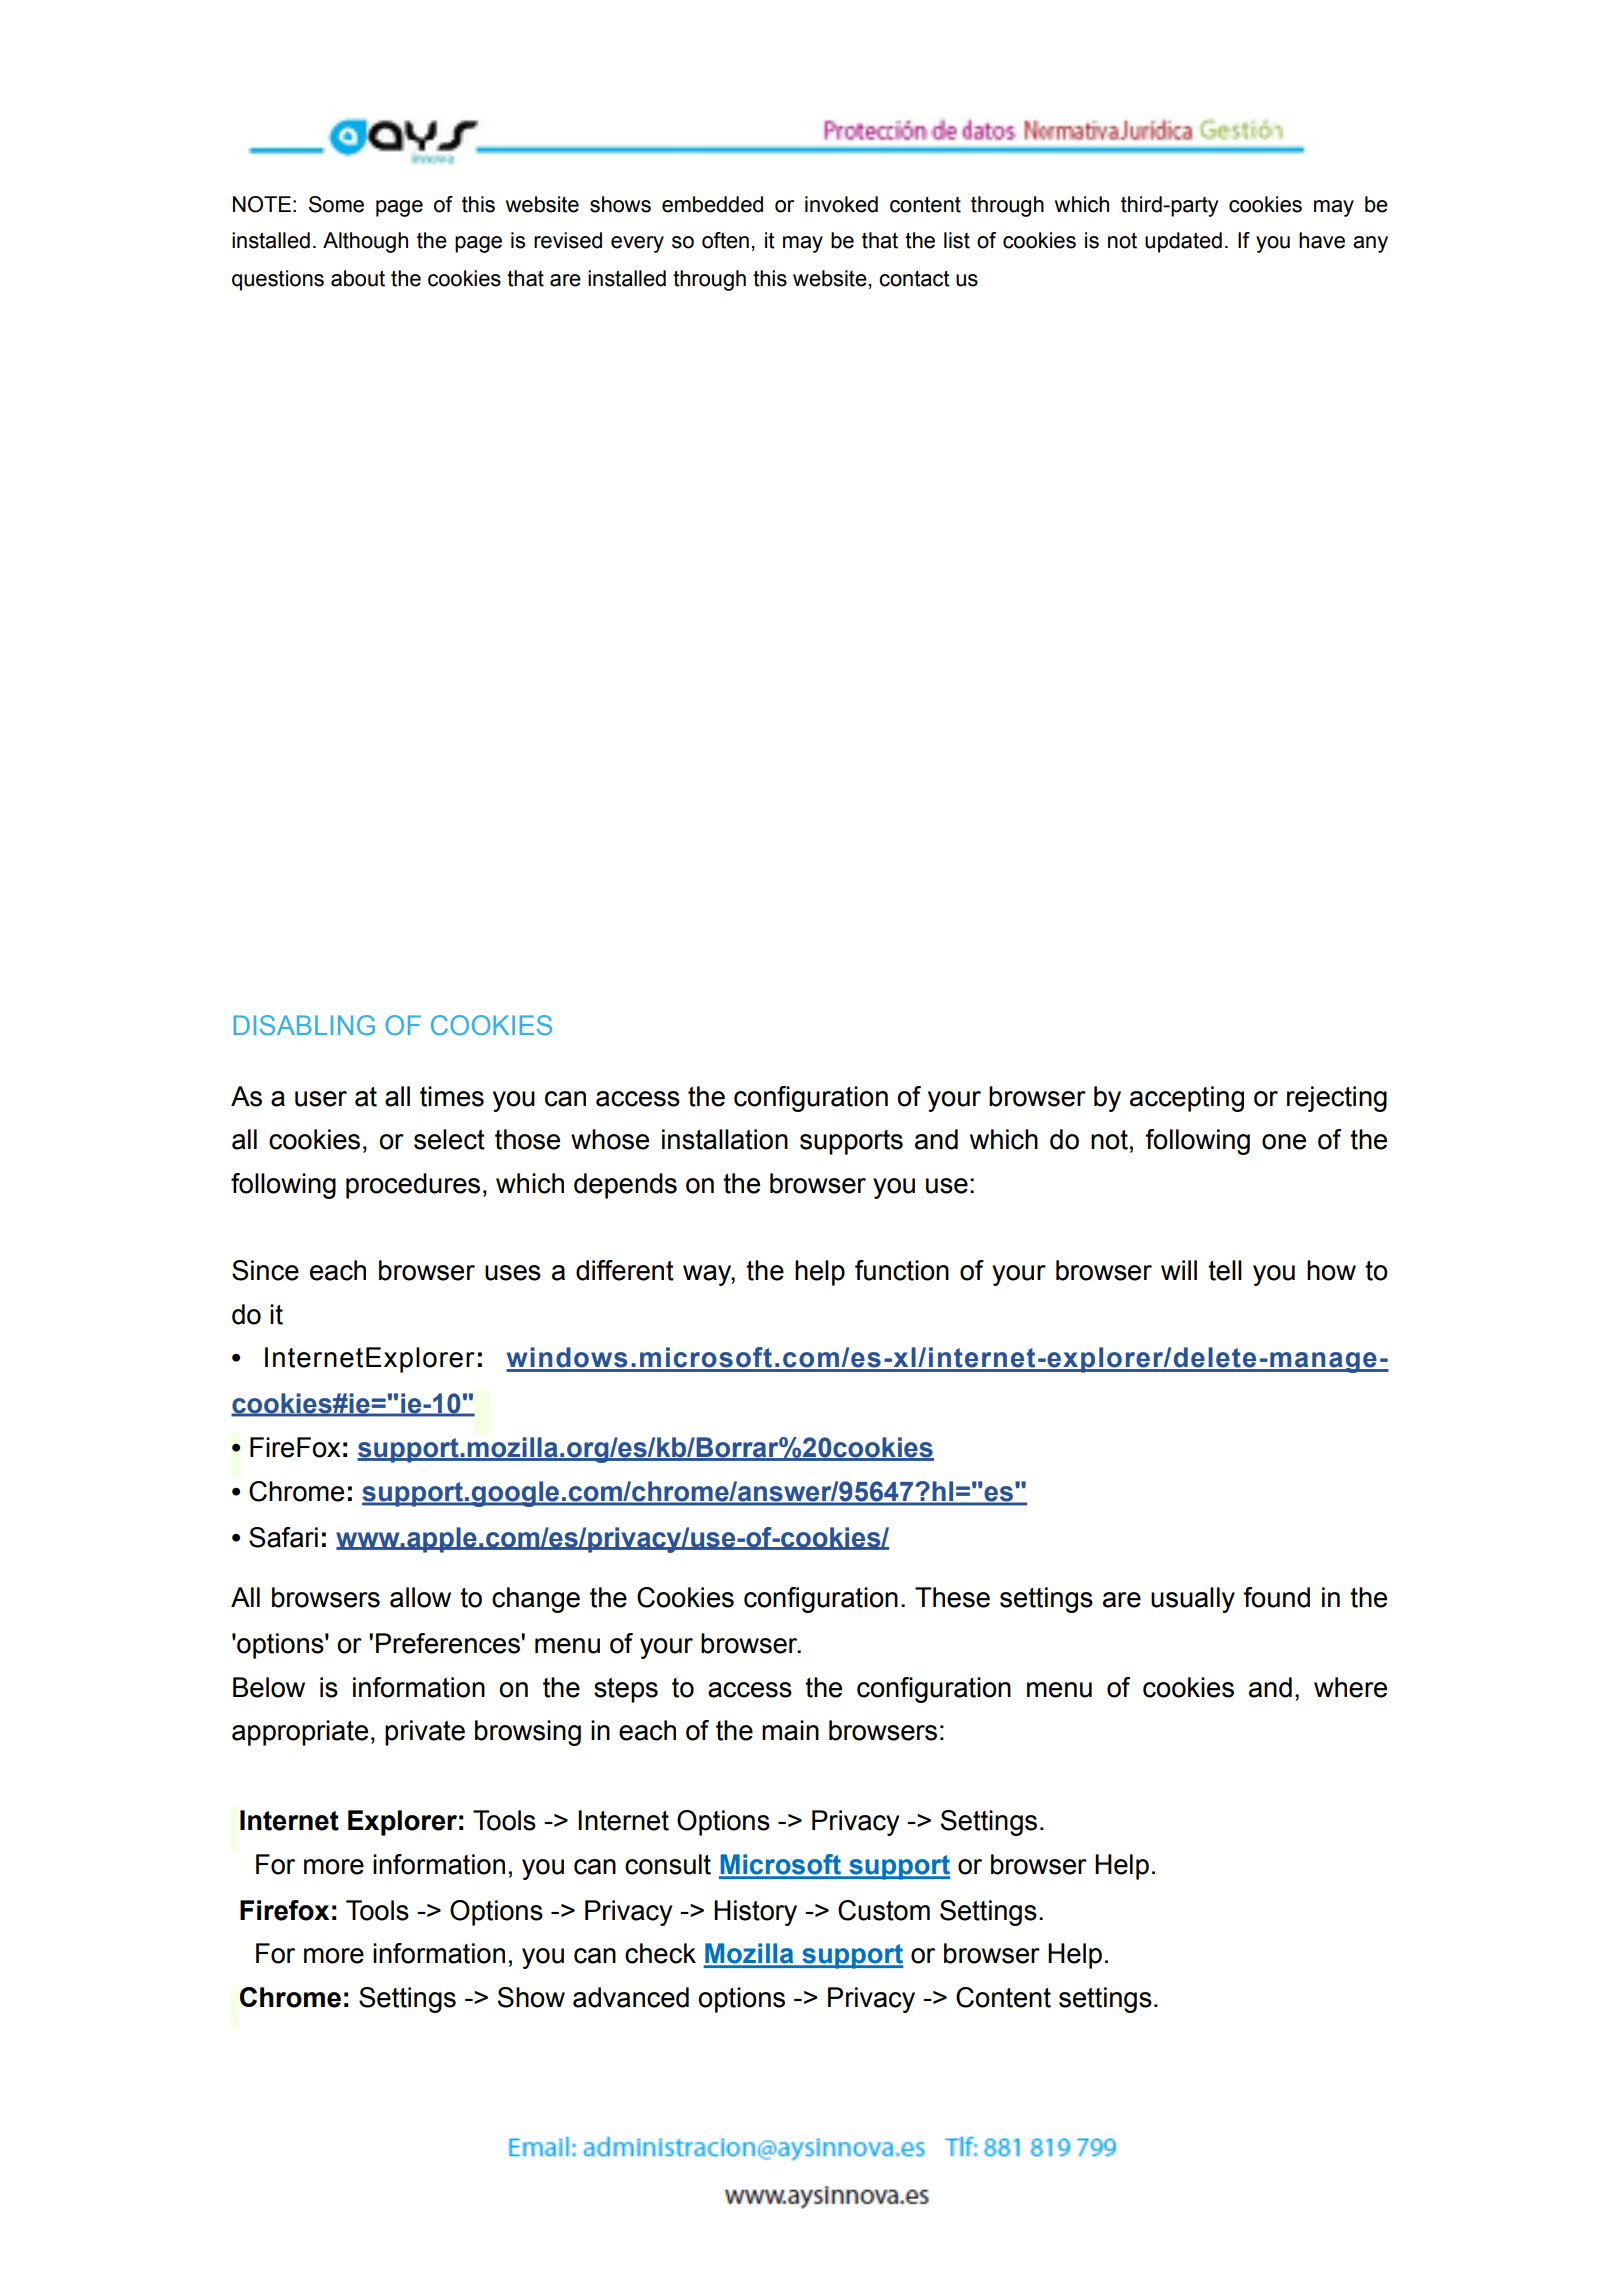 The image size is (1620, 2293). I want to click on uses, so click(513, 1273).
